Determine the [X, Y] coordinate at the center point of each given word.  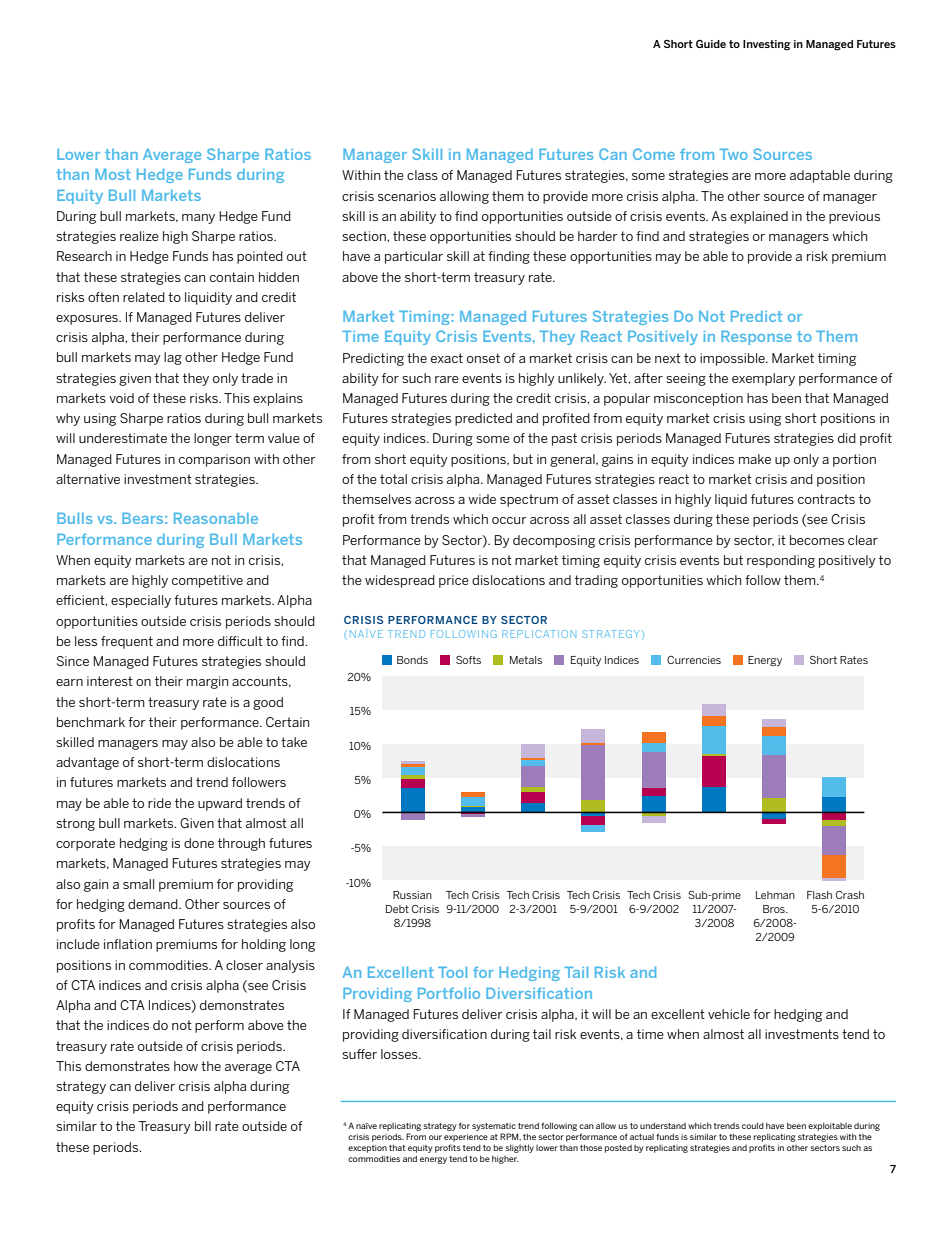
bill [203, 1126]
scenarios [407, 196]
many [198, 219]
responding [781, 561]
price [454, 581]
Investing [767, 45]
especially [141, 601]
